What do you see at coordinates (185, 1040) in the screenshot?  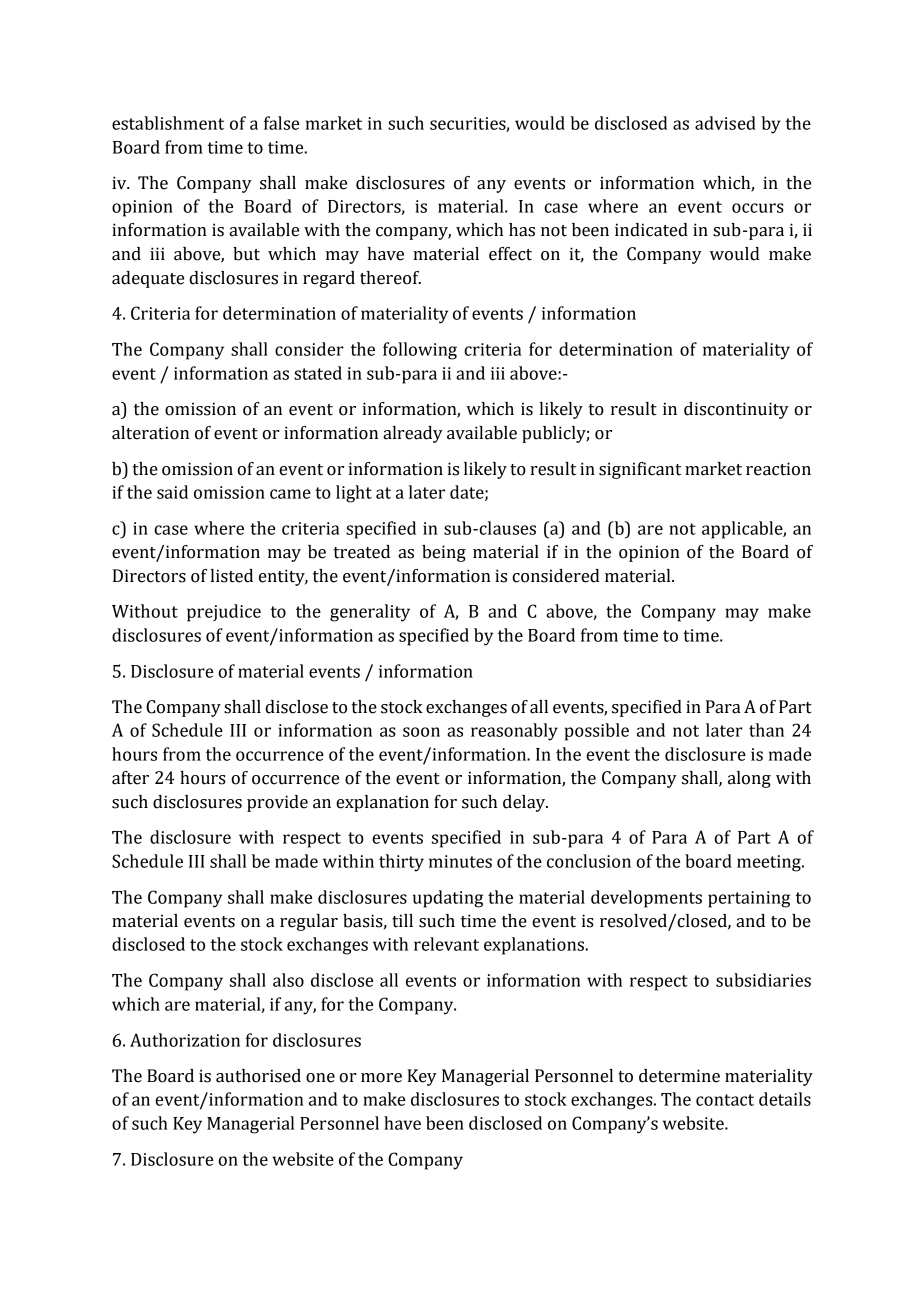 I see `Authorization` at bounding box center [185, 1040].
